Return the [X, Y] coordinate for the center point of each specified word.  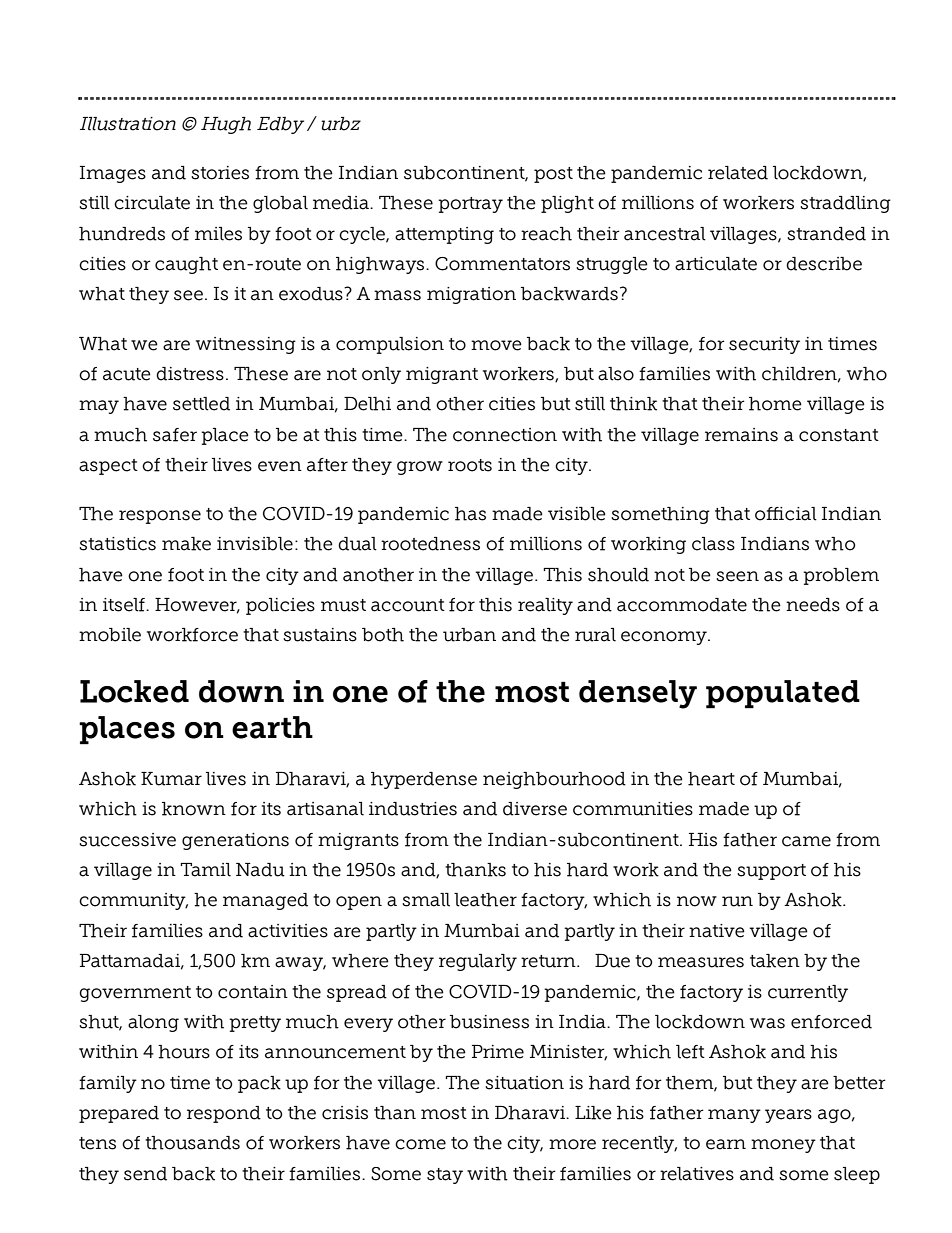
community [133, 901]
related [738, 173]
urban [469, 635]
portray [470, 205]
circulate [152, 203]
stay [445, 1176]
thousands [192, 1143]
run [737, 901]
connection [505, 435]
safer [175, 435]
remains [741, 435]
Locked [134, 691]
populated [783, 694]
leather [485, 900]
